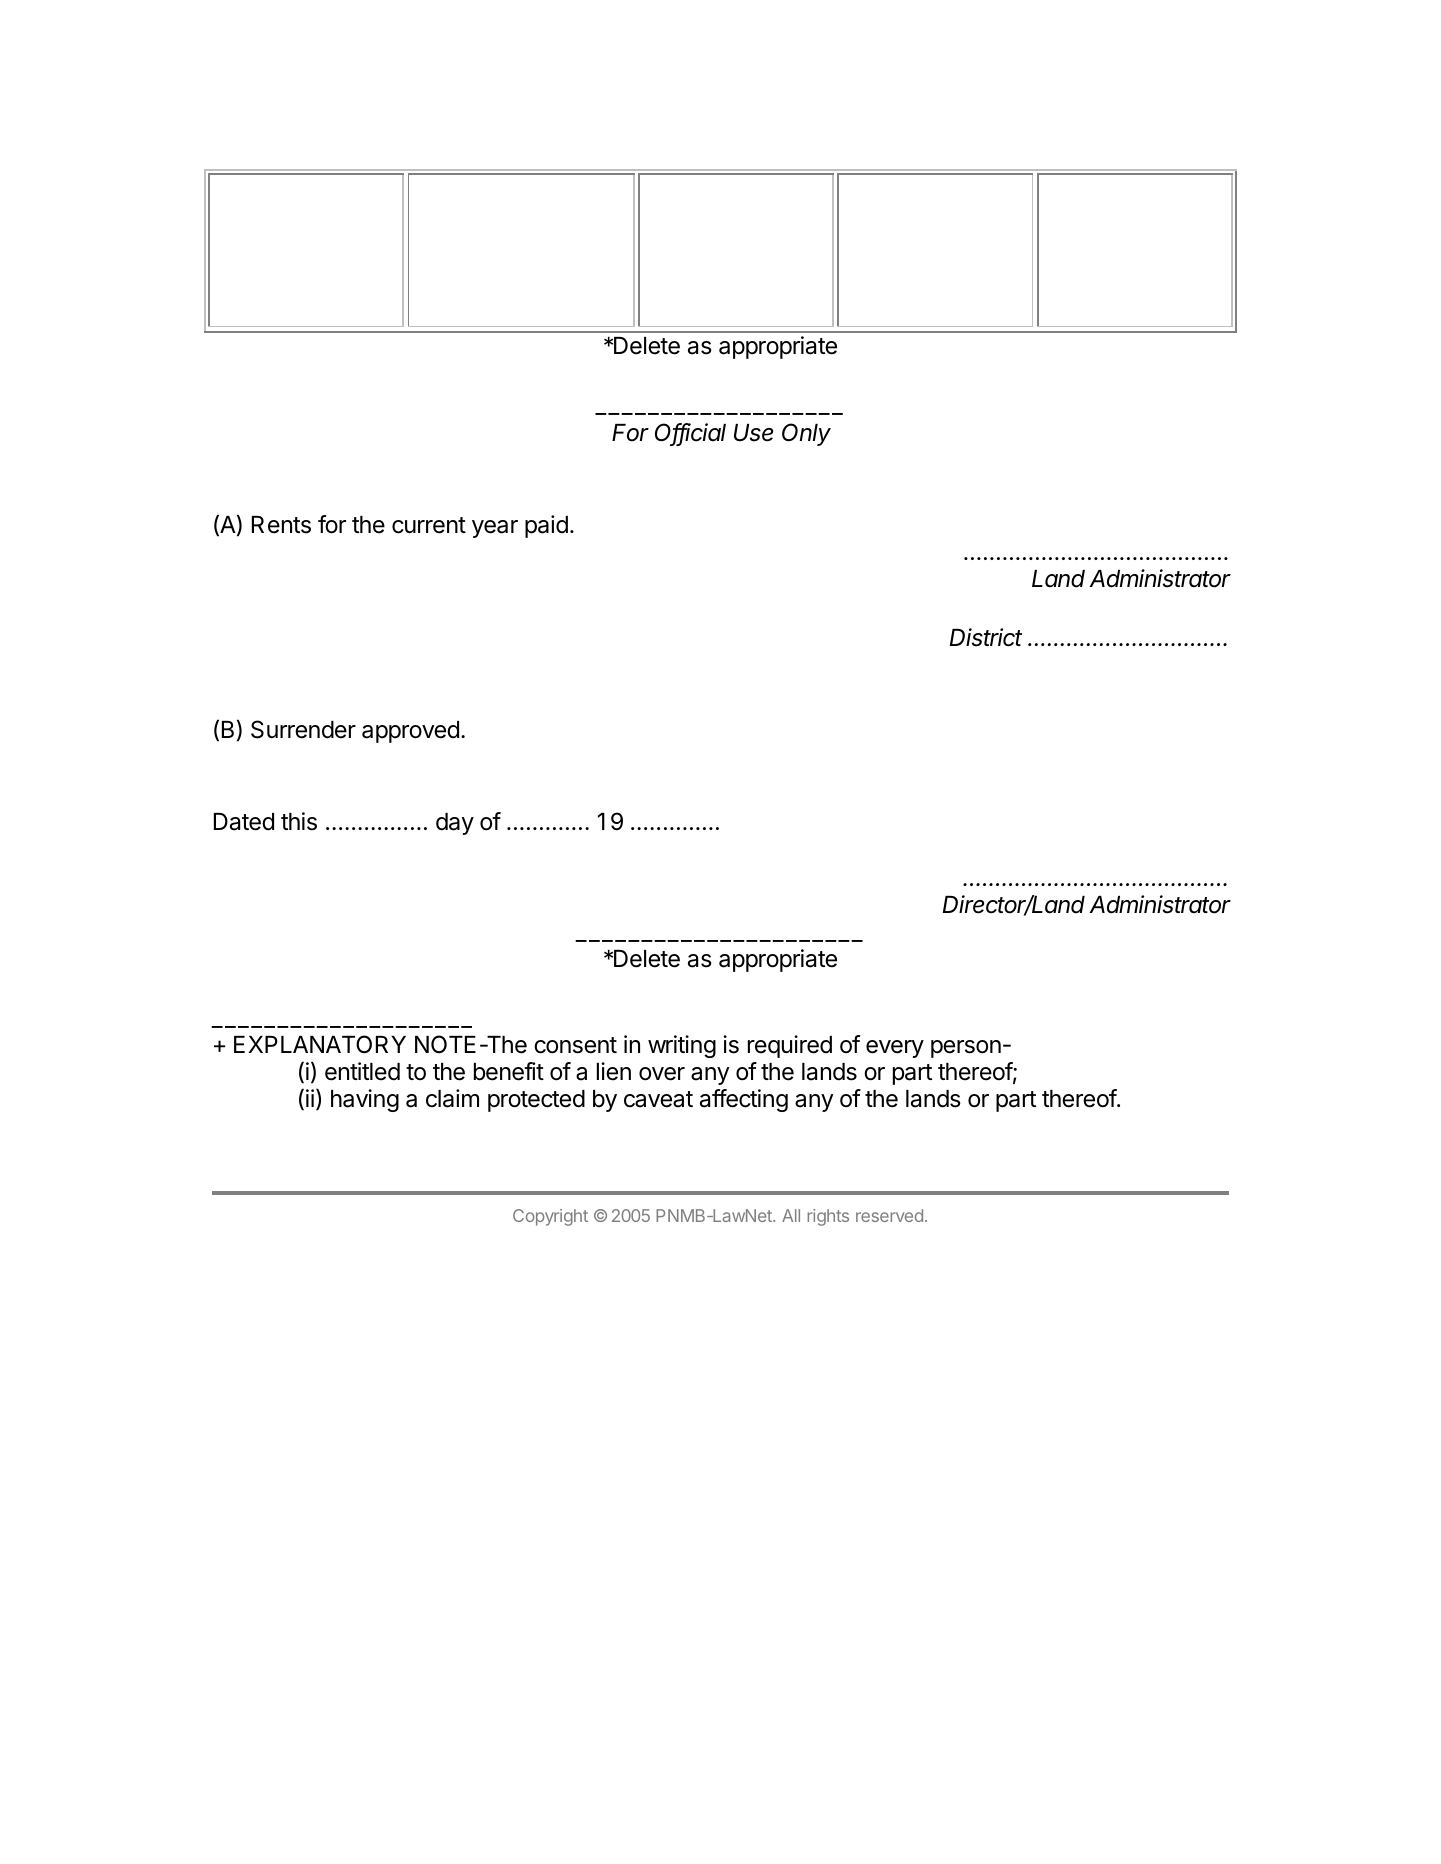 Image resolution: width=1441 pixels, height=1864 pixels. What do you see at coordinates (790, 1046) in the screenshot?
I see `required` at bounding box center [790, 1046].
